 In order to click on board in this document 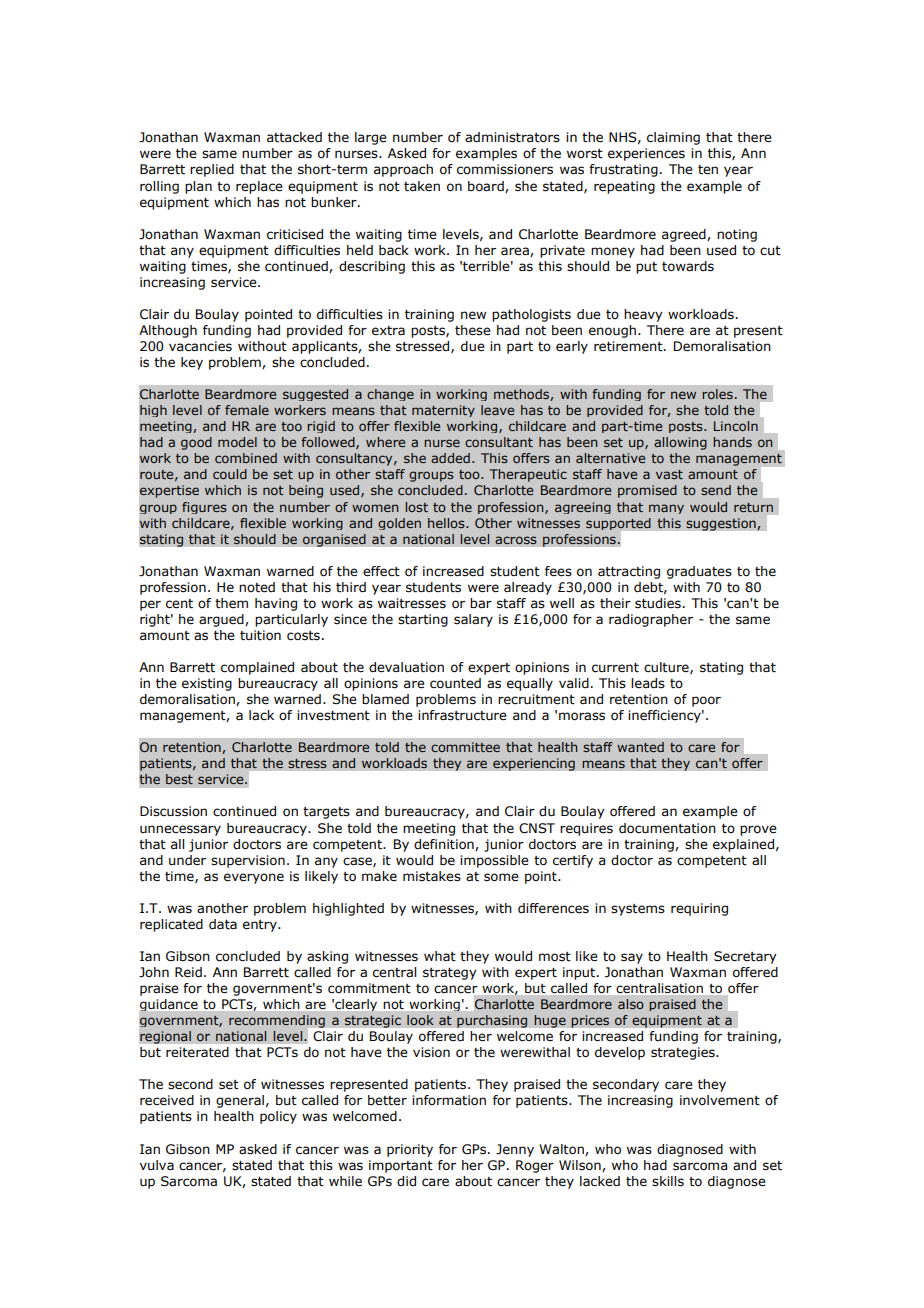, I will do `click(487, 187)`.
